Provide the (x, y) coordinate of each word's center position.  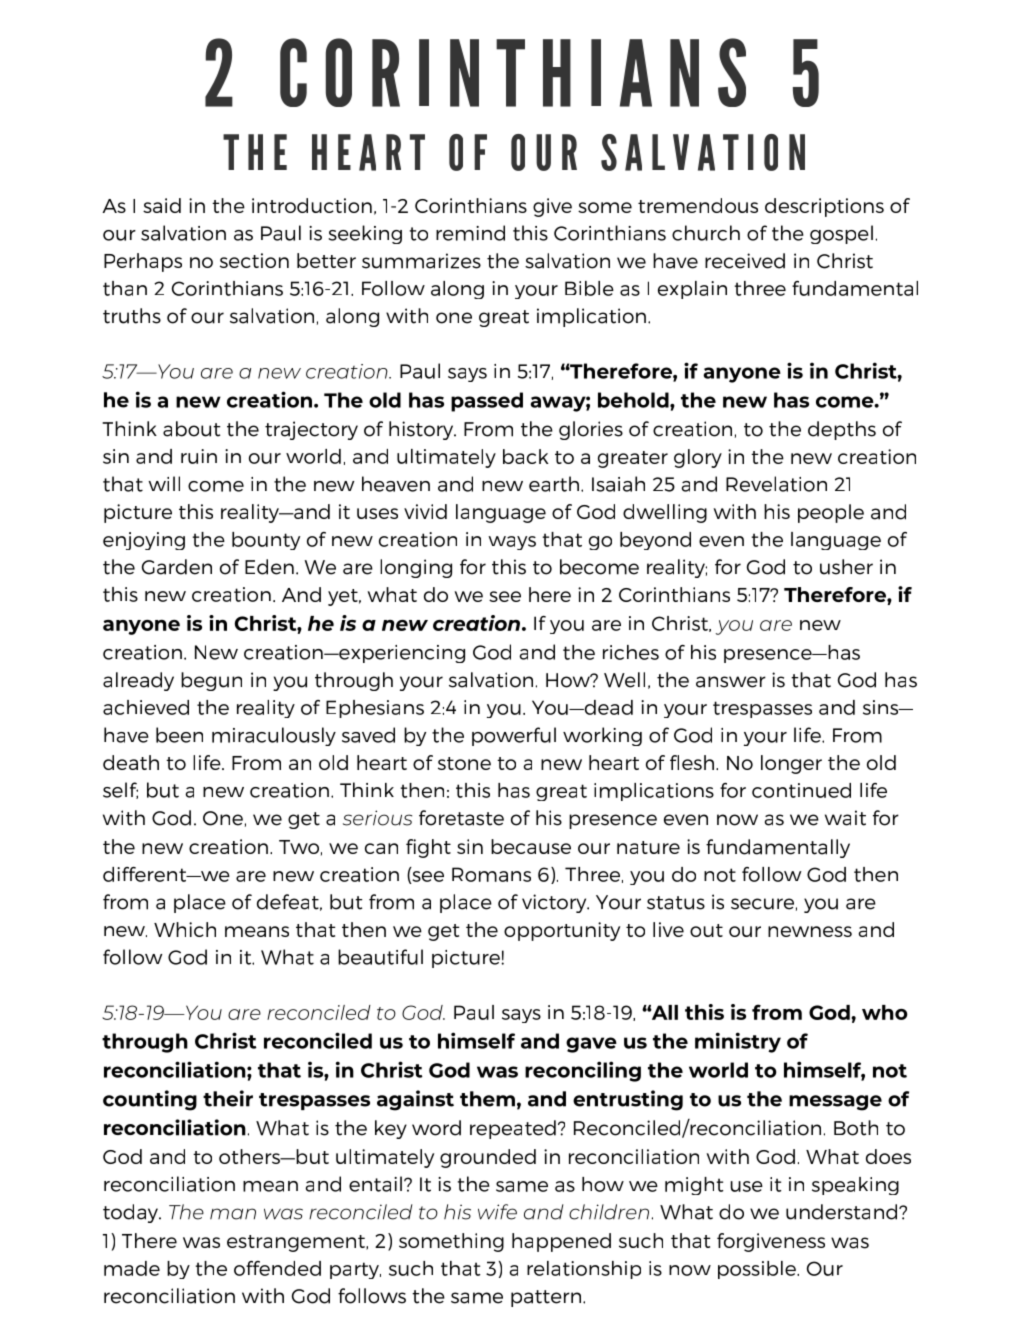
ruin (199, 456)
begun (211, 681)
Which (185, 929)
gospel (841, 234)
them (487, 1099)
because (531, 846)
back (526, 456)
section (254, 260)
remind (470, 233)
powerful (514, 736)
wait (845, 818)
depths (842, 430)
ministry (738, 1042)
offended (277, 1268)
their (228, 1098)
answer (731, 682)
